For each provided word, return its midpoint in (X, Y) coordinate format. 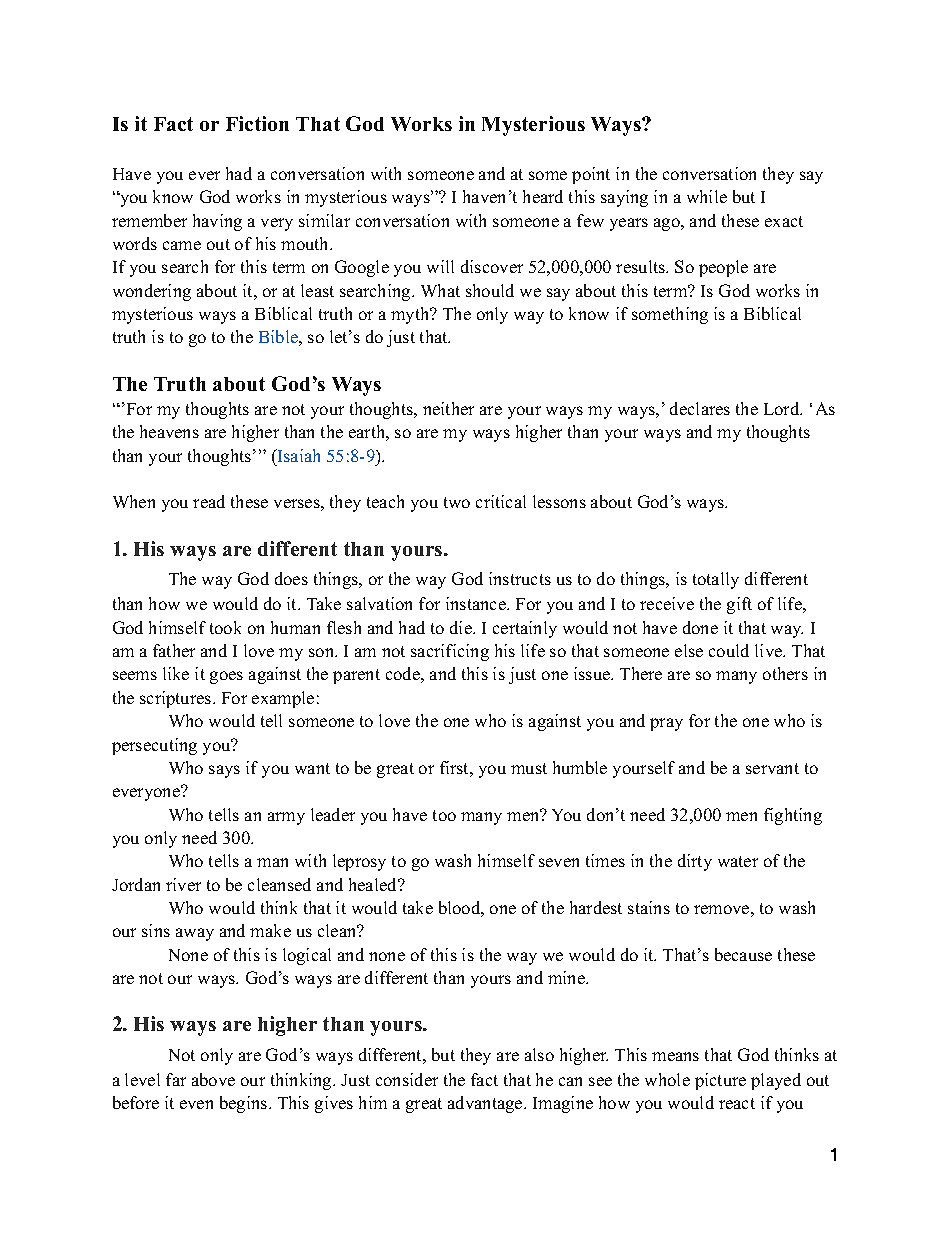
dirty (695, 862)
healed (374, 884)
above (213, 1079)
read (209, 501)
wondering (152, 292)
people (723, 268)
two (457, 502)
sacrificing (450, 652)
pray (666, 724)
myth (411, 315)
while (707, 196)
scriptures (177, 699)
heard (543, 196)
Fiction (257, 123)
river (183, 884)
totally (716, 580)
